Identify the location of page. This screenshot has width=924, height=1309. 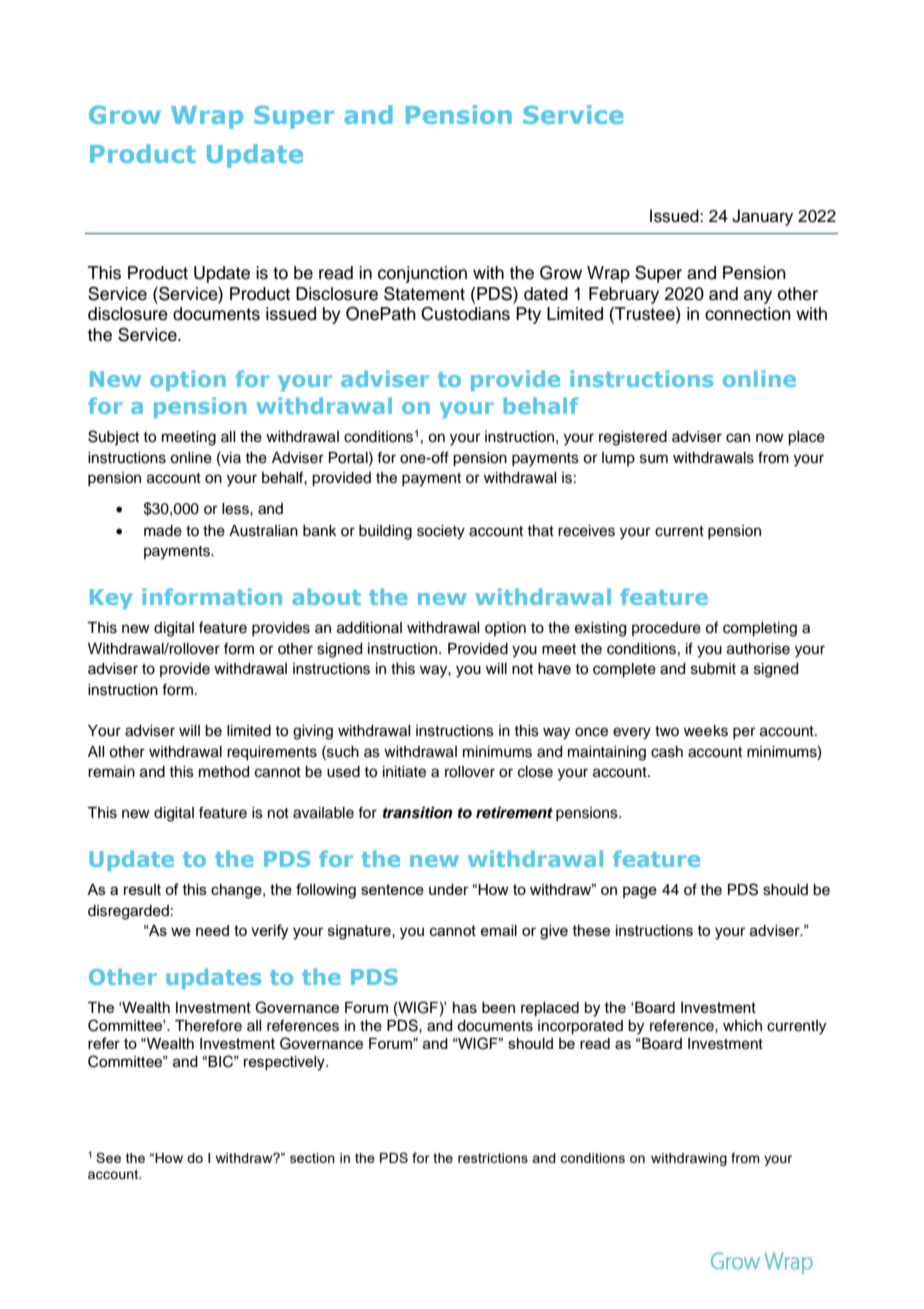
(640, 892).
